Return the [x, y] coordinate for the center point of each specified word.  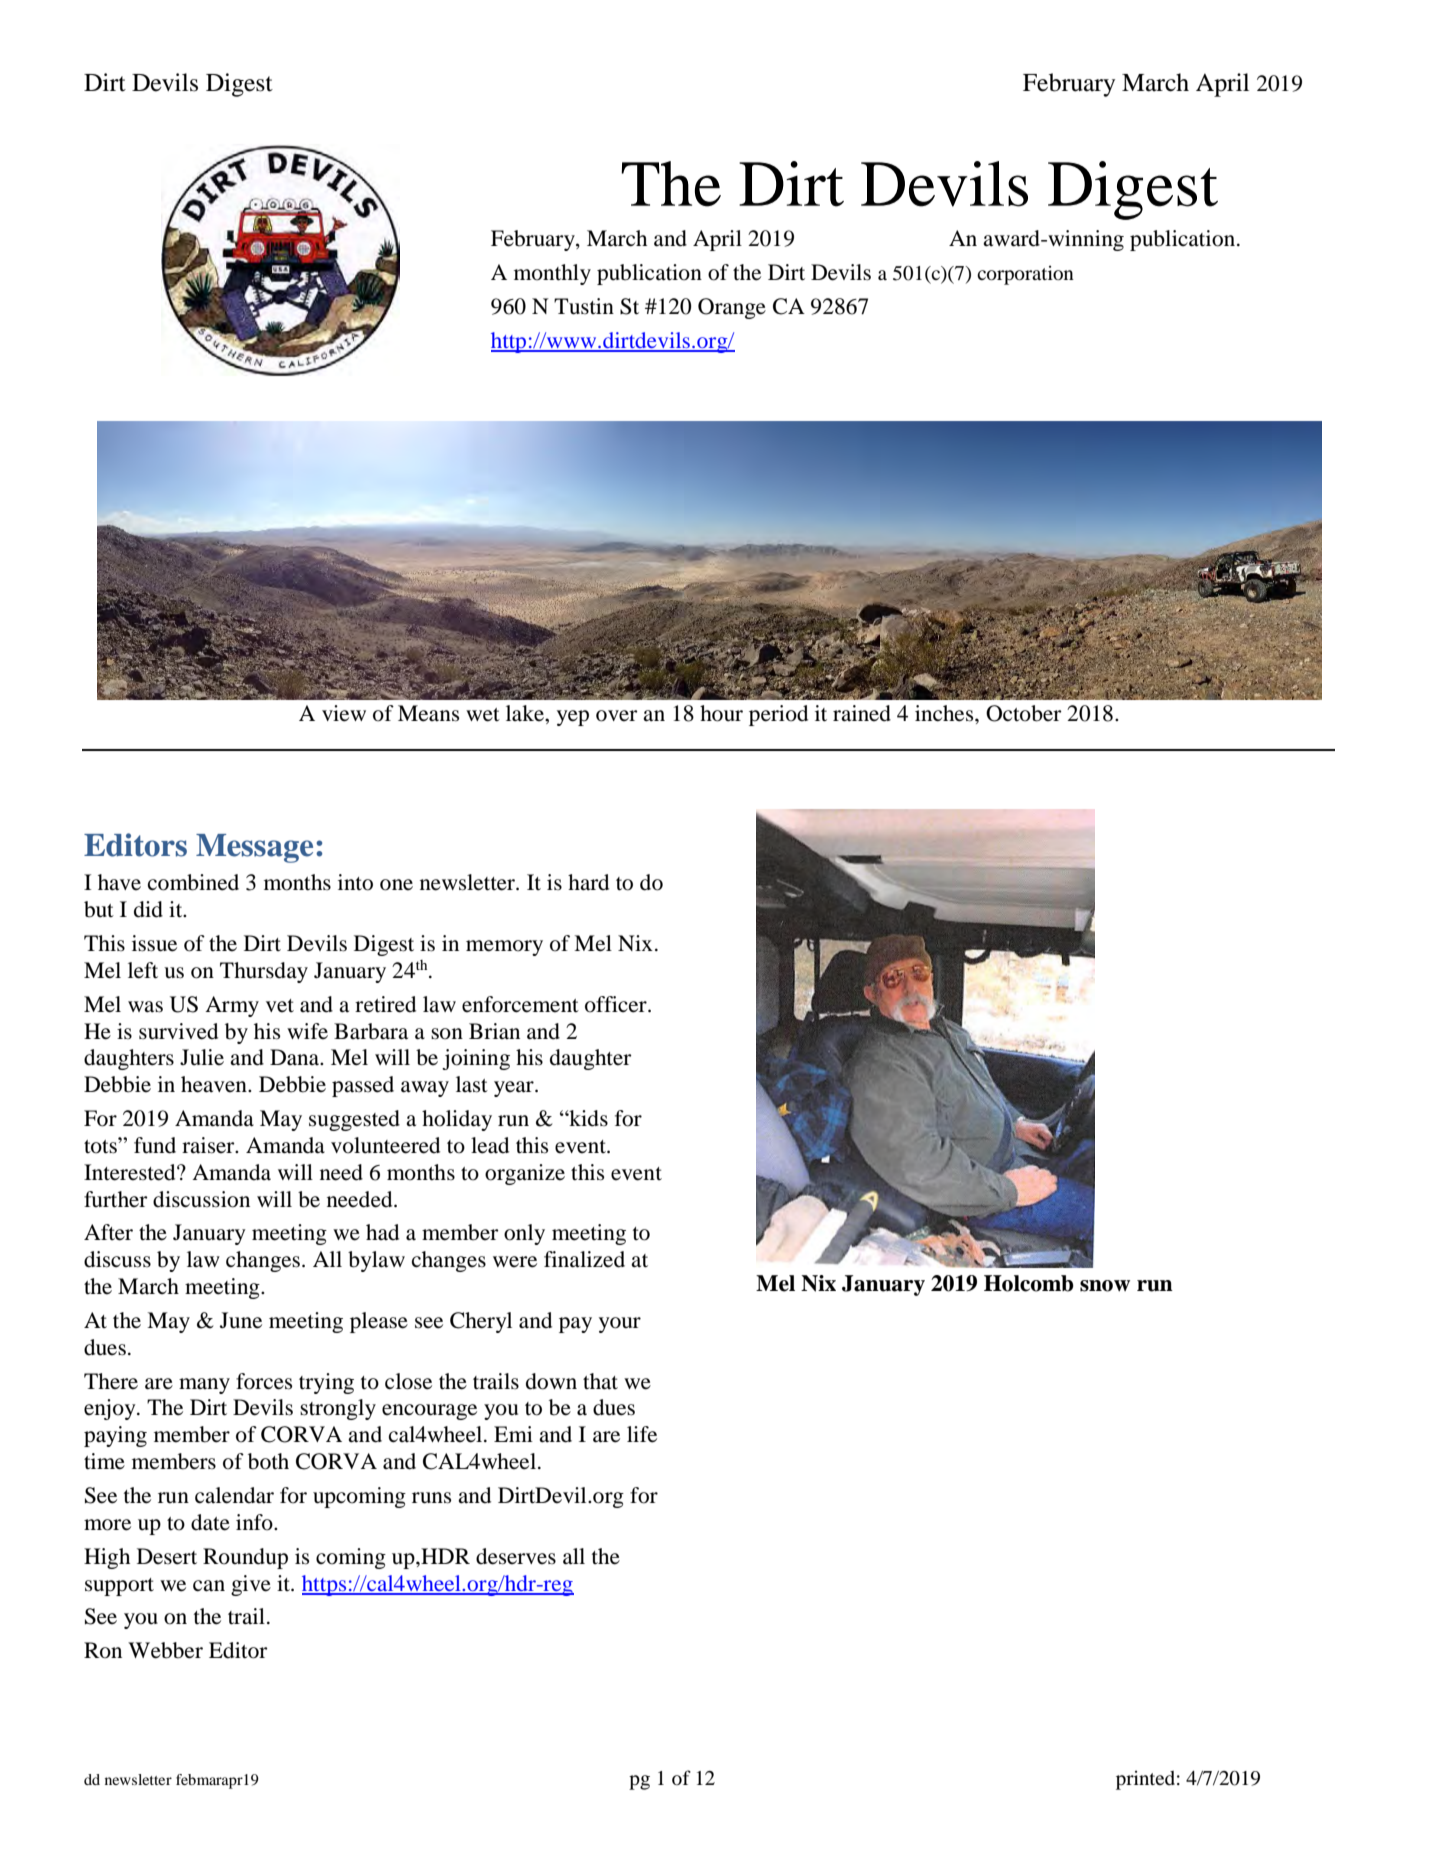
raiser [209, 1145]
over [617, 716]
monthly [552, 274]
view [344, 713]
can [209, 1586]
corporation [1025, 275]
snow [1105, 1286]
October [1024, 713]
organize [525, 1174]
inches [945, 713]
